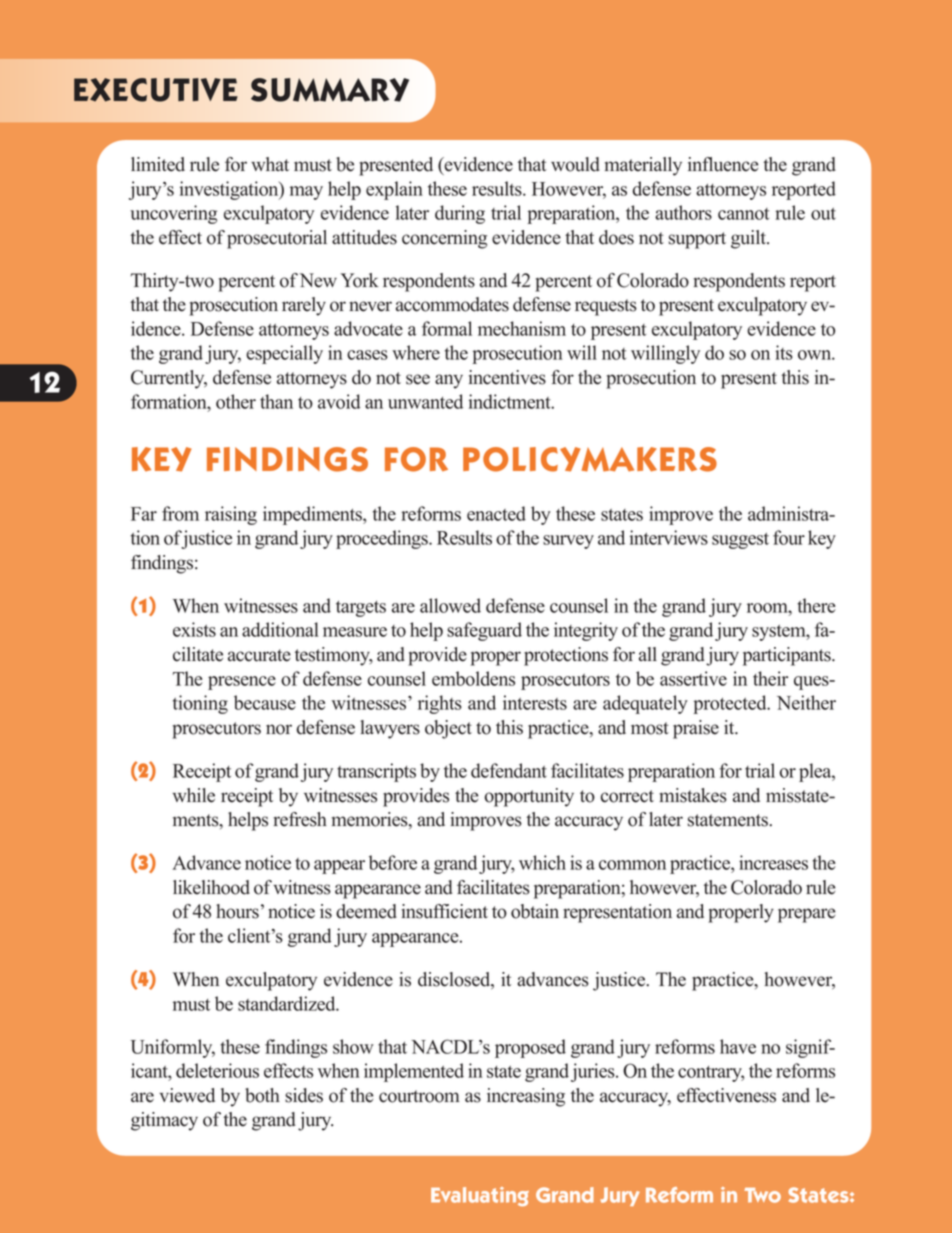  What do you see at coordinates (193, 795) in the page?
I see `while` at bounding box center [193, 795].
